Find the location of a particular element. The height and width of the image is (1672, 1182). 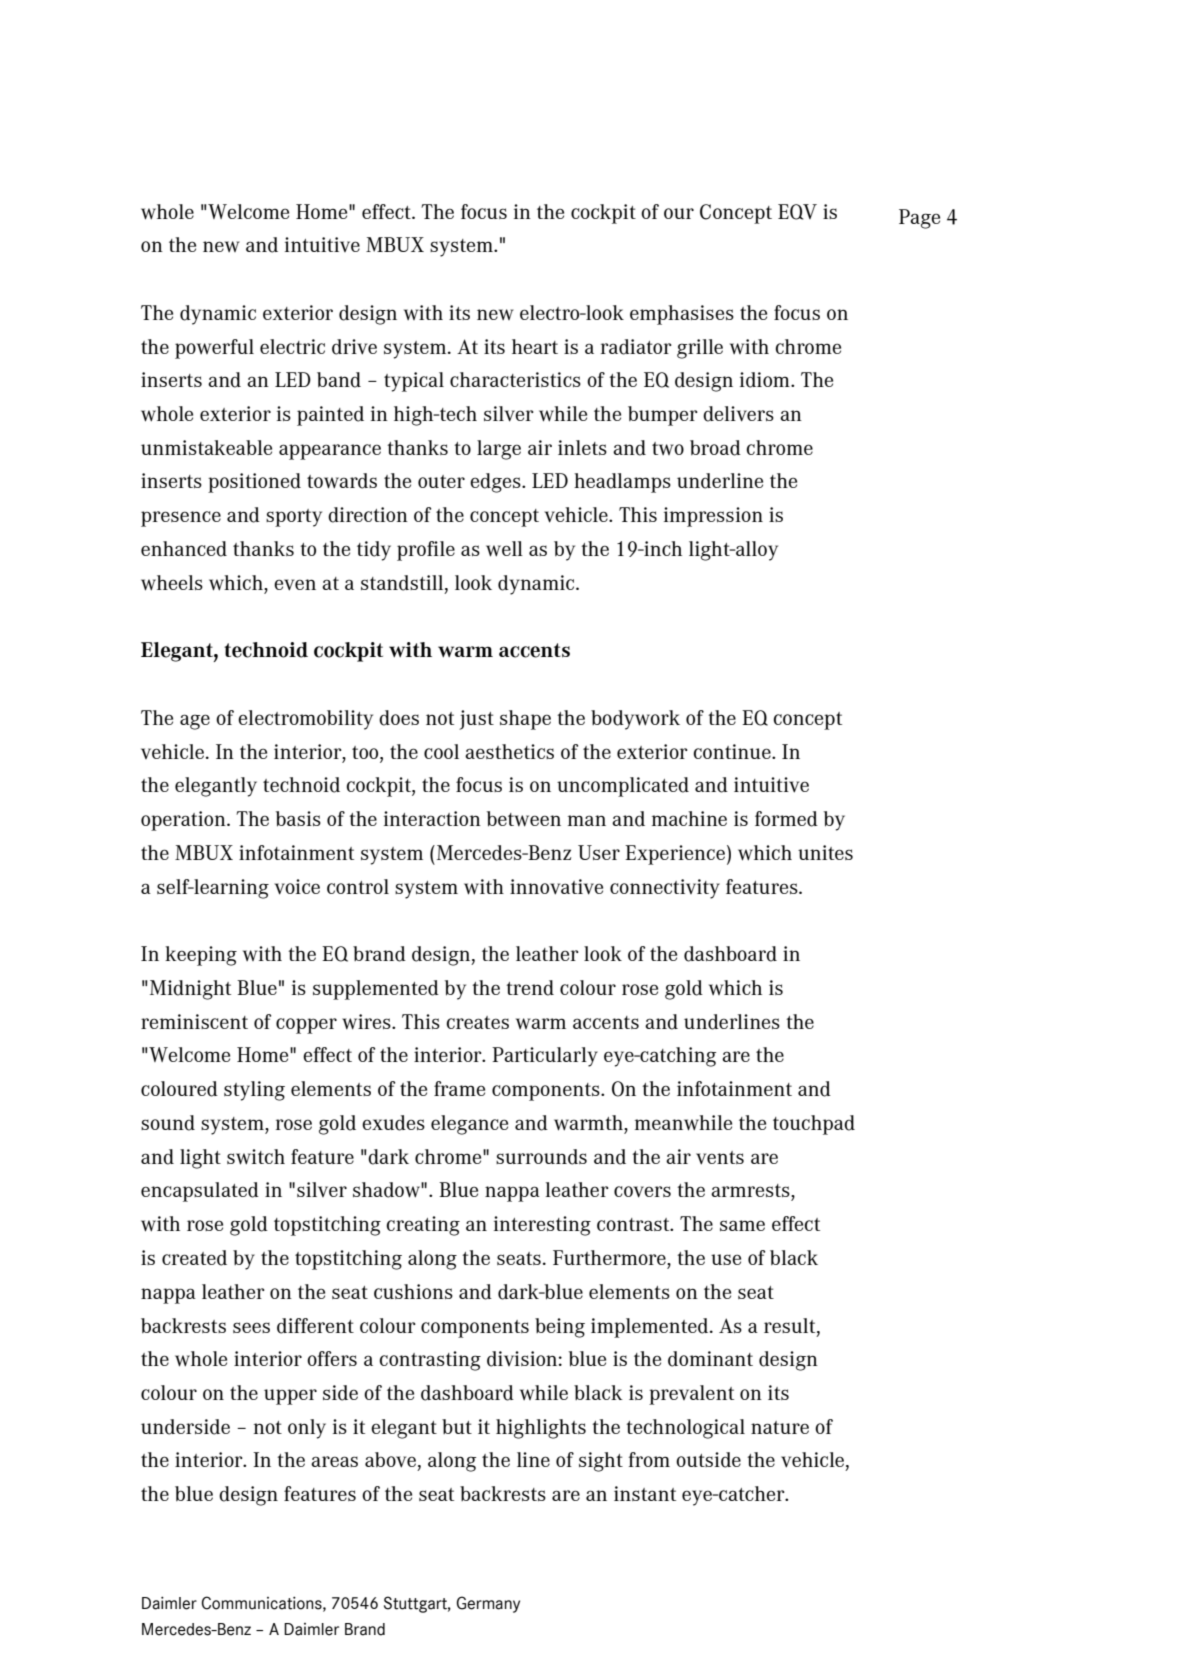

Particularly is located at coordinates (545, 1057).
